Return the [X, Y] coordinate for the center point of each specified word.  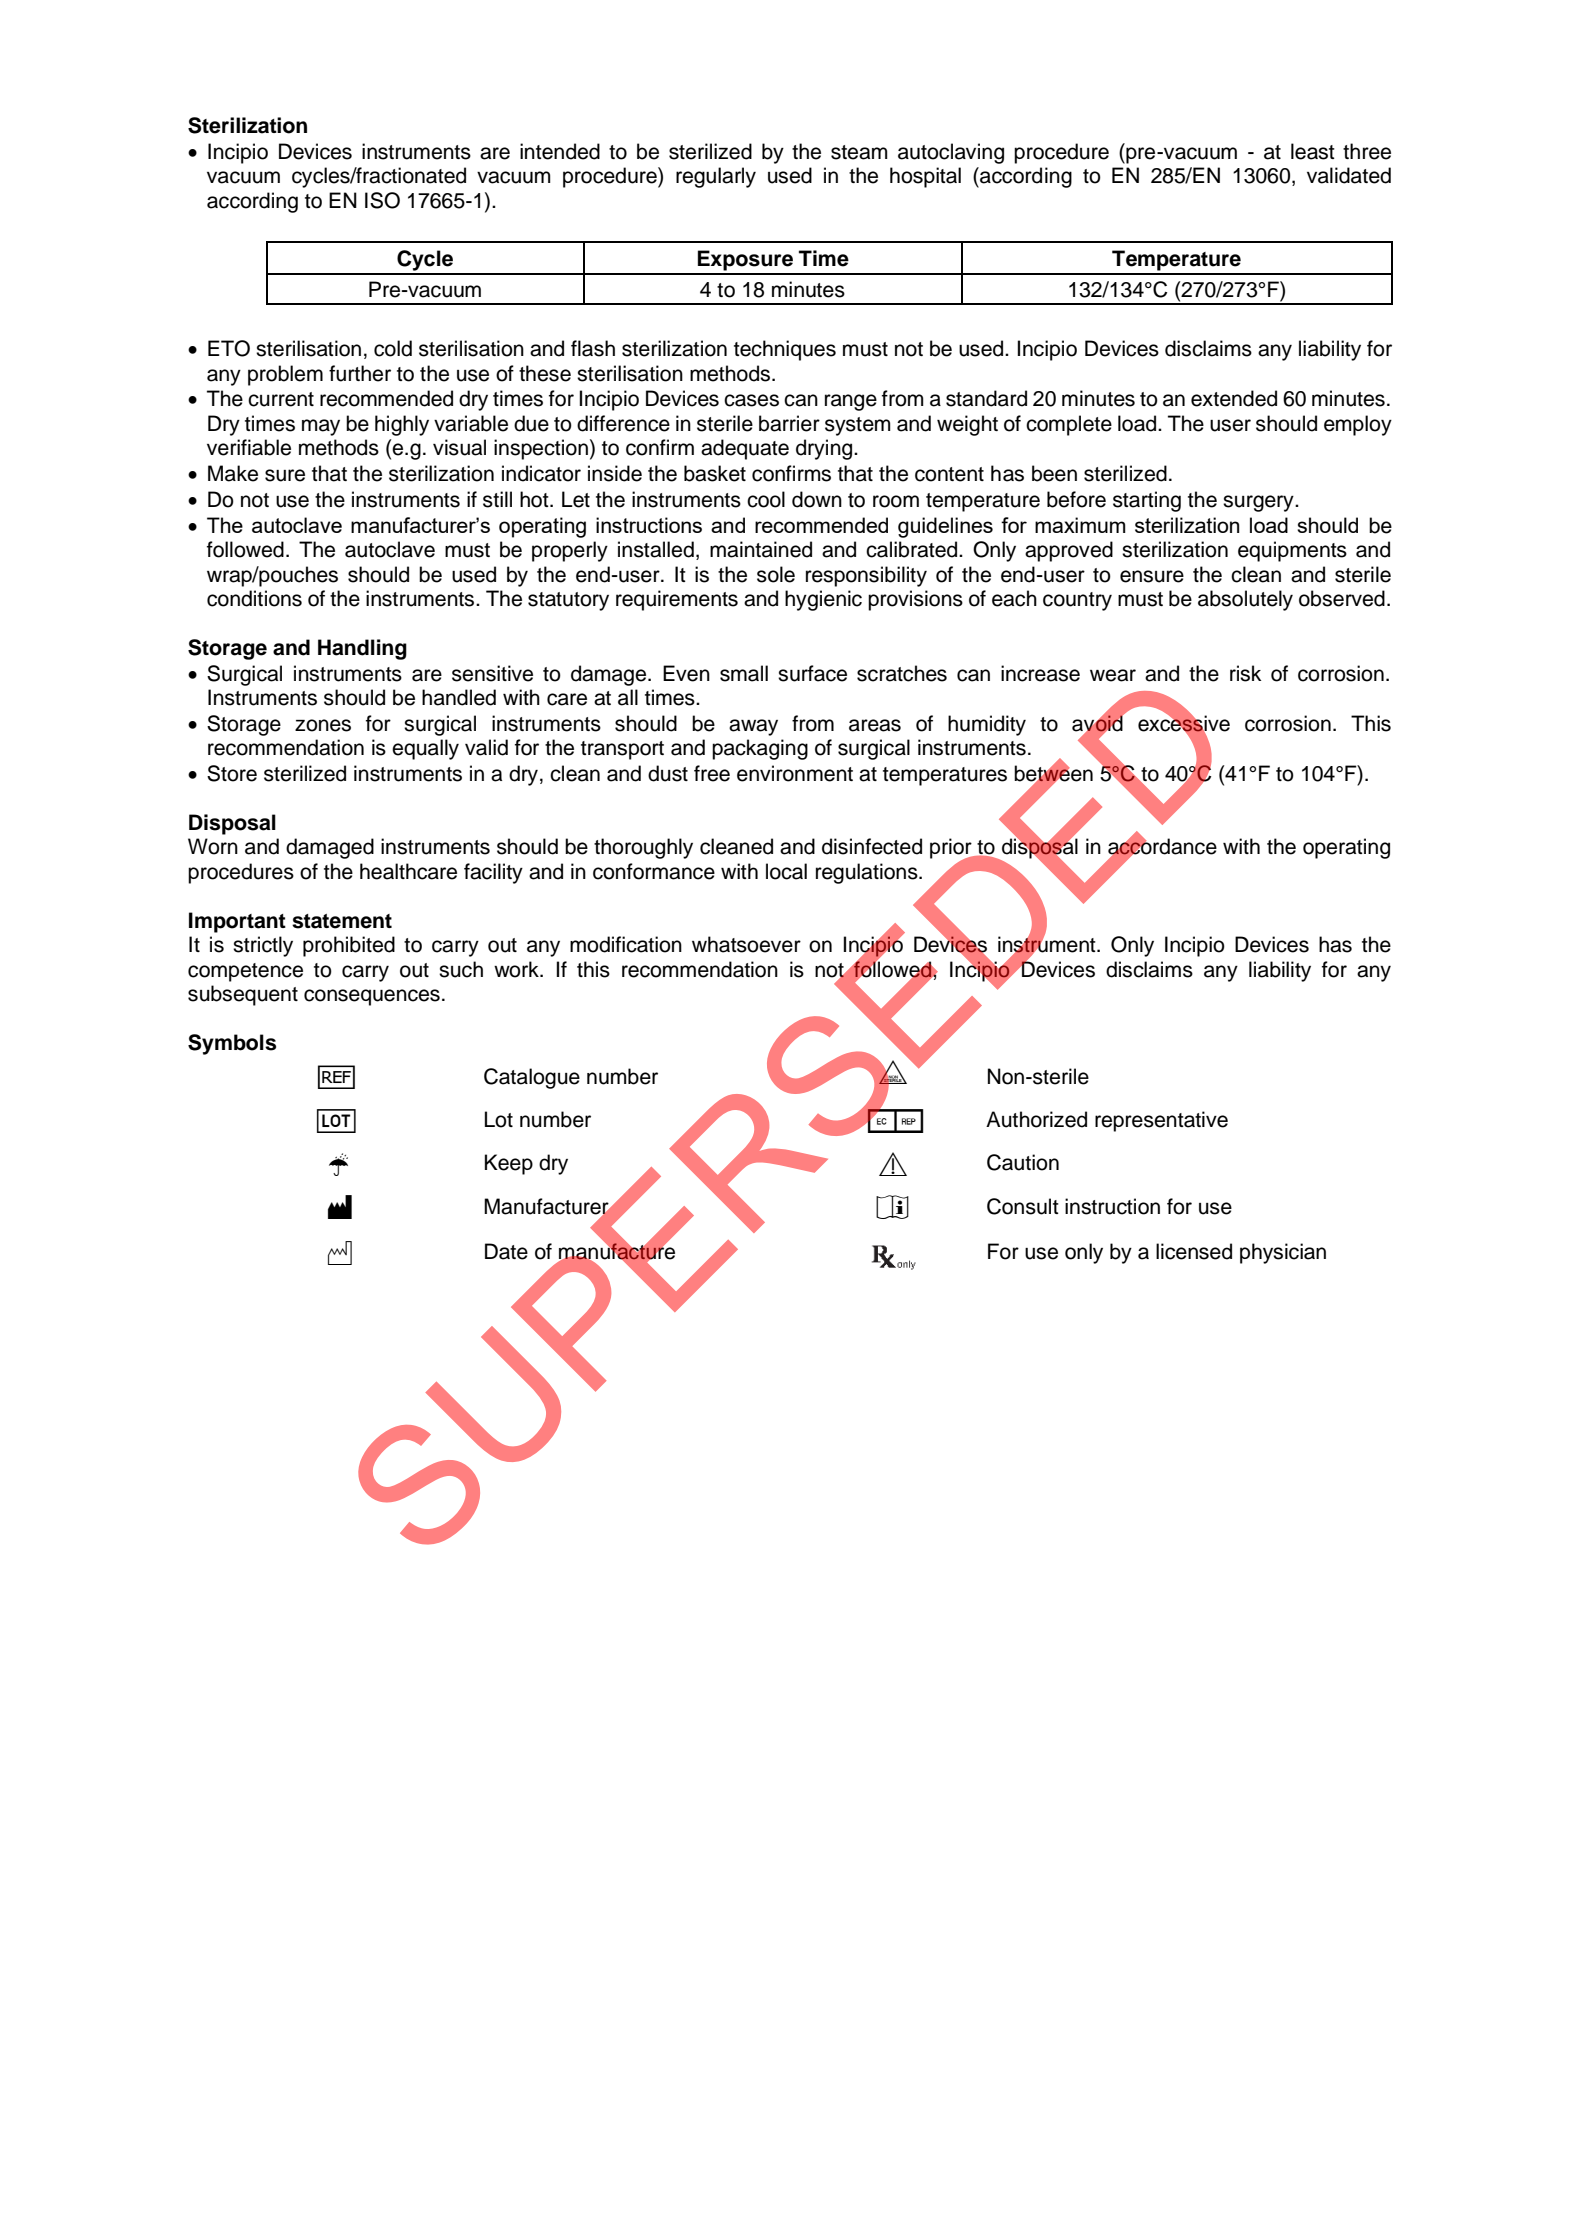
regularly [716, 177]
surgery [1259, 503]
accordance [1162, 847]
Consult [1023, 1206]
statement [342, 921]
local [786, 871]
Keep [509, 1164]
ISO [382, 200]
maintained [761, 549]
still [497, 499]
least [1313, 151]
